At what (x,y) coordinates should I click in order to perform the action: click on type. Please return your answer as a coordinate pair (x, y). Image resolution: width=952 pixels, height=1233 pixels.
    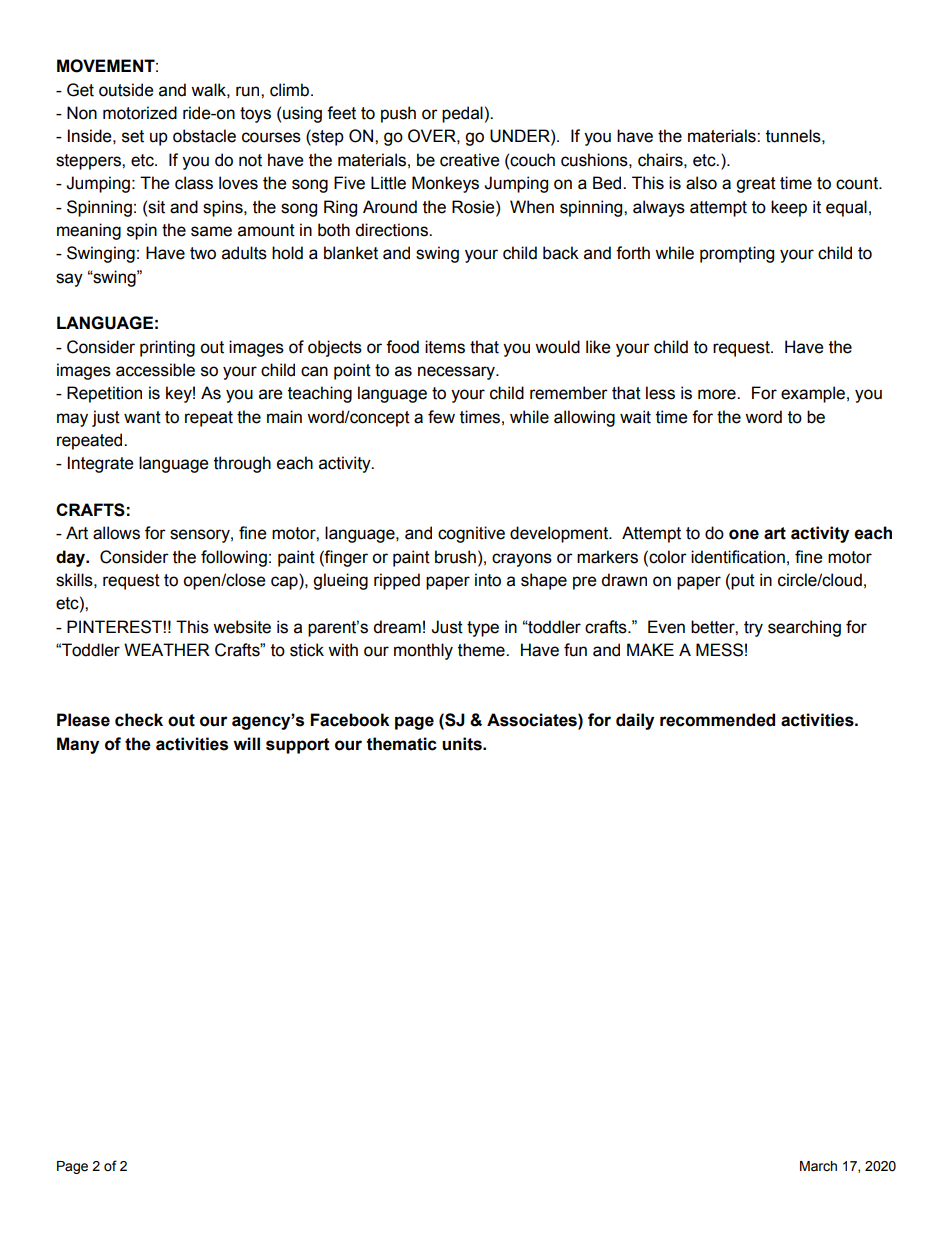
    Looking at the image, I should click on (483, 629).
